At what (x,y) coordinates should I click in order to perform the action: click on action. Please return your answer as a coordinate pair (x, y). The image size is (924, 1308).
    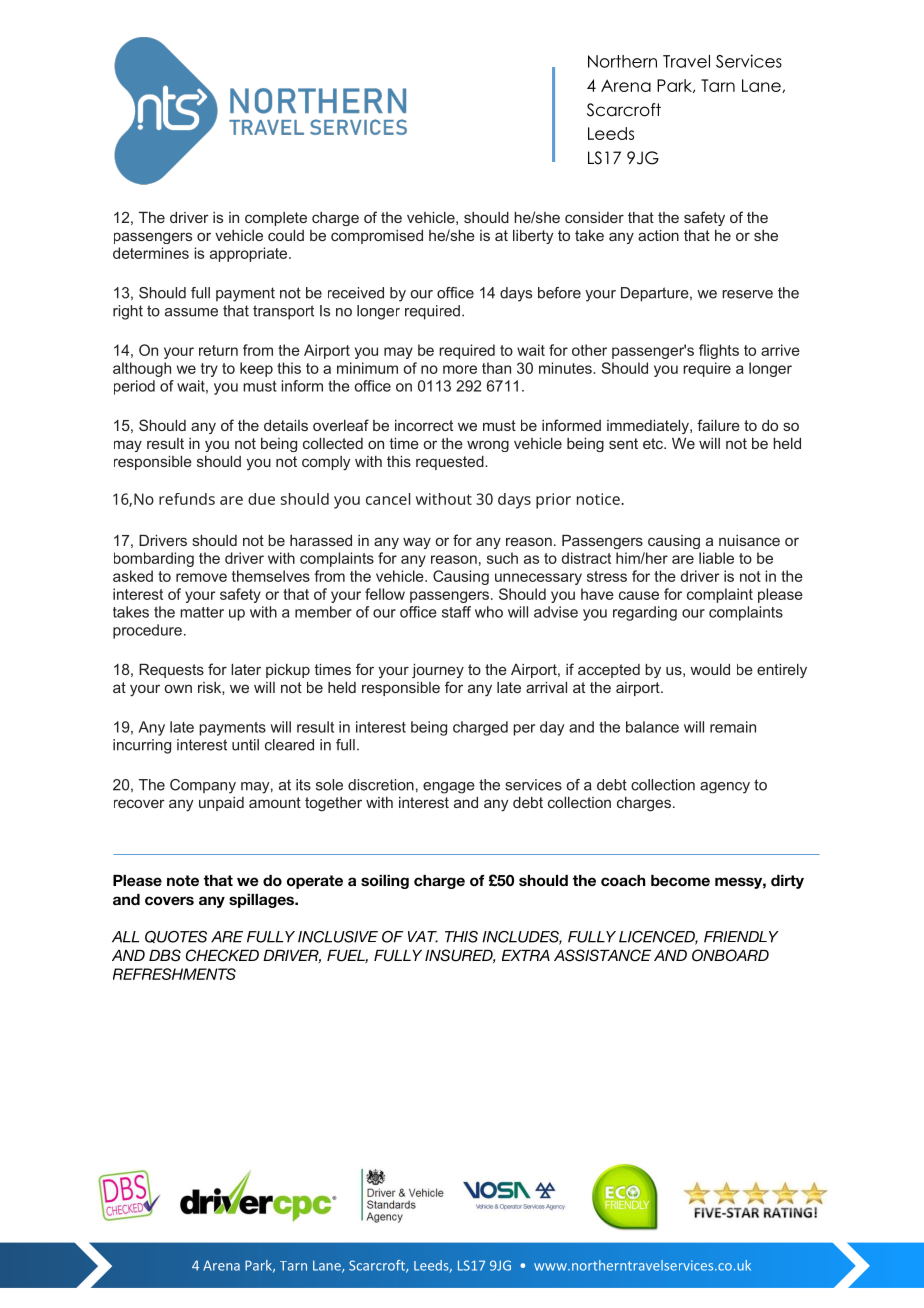
    Looking at the image, I should click on (658, 235).
